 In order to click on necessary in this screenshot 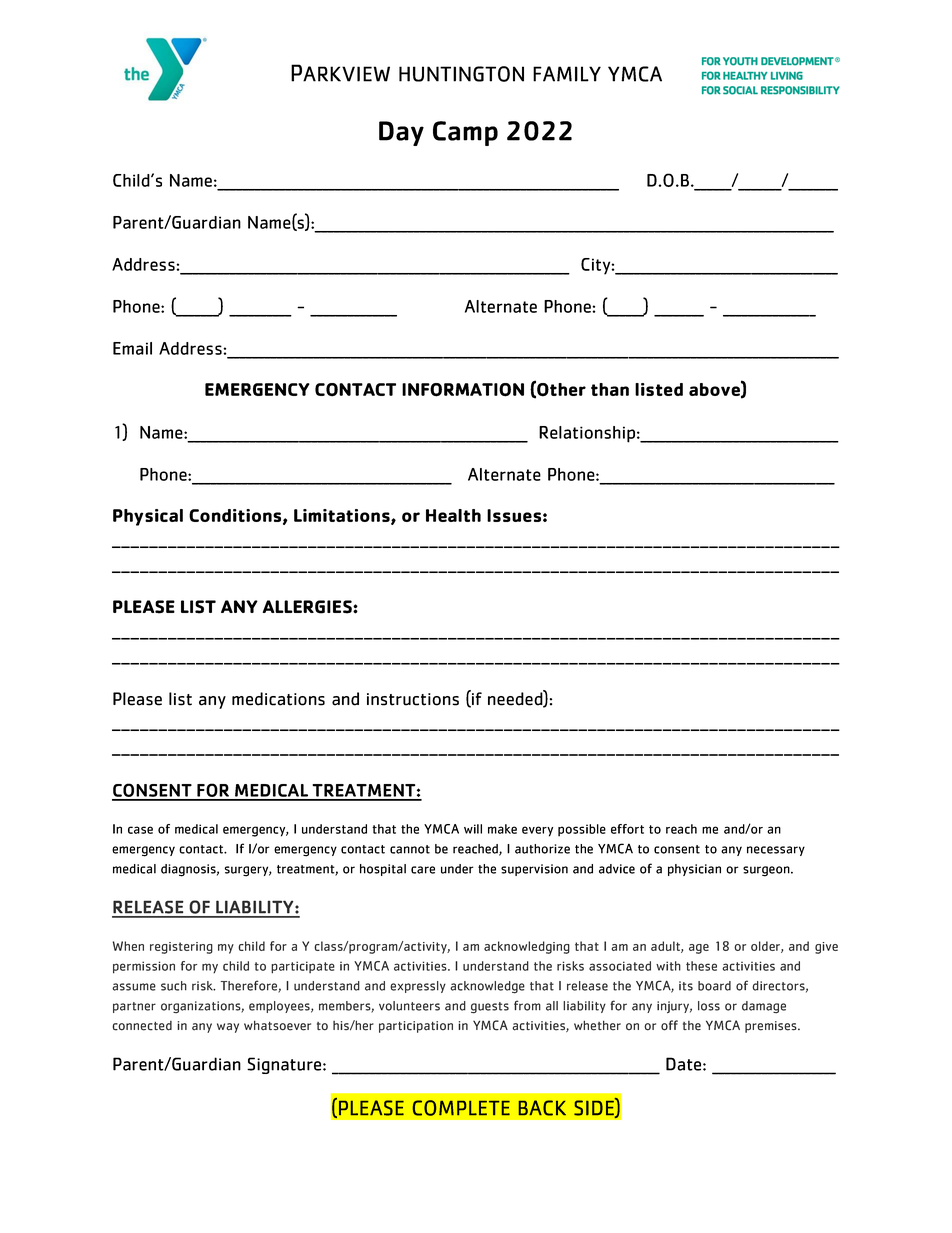, I will do `click(776, 851)`.
